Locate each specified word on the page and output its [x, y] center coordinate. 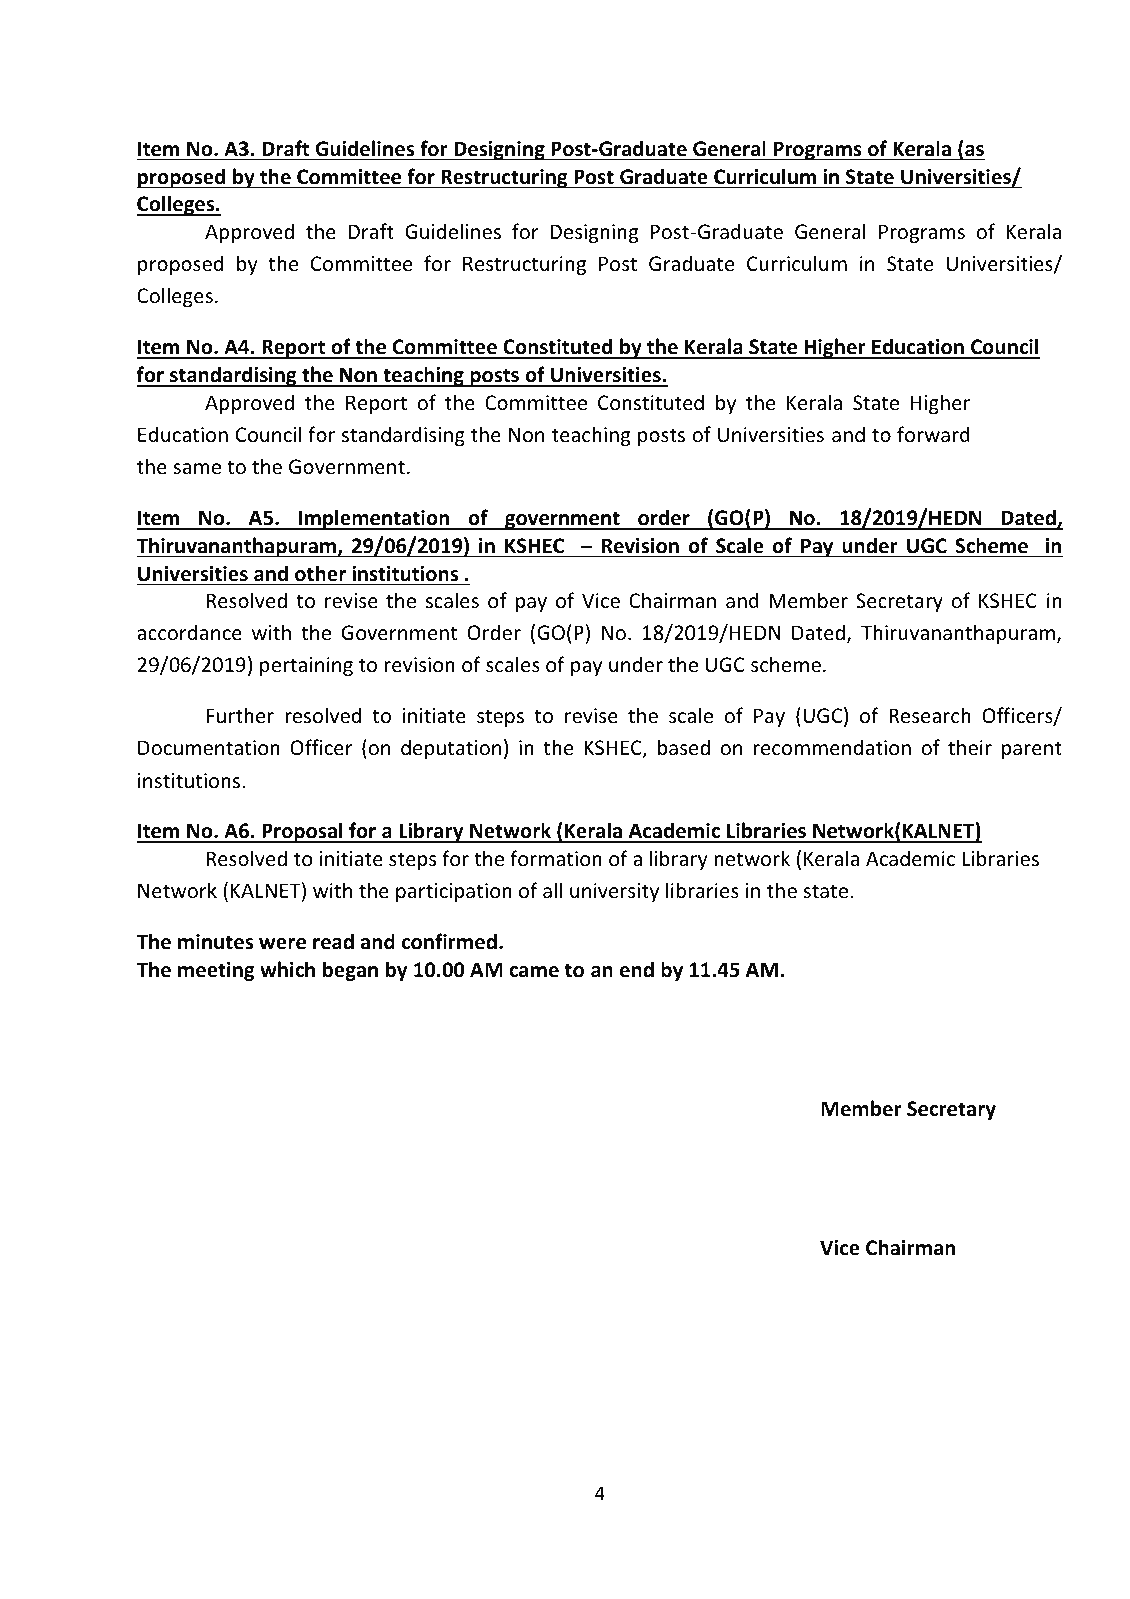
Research [930, 715]
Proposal [302, 832]
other [320, 573]
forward [933, 434]
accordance [189, 632]
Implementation [374, 519]
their [970, 747]
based [684, 747]
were [282, 944]
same [197, 469]
